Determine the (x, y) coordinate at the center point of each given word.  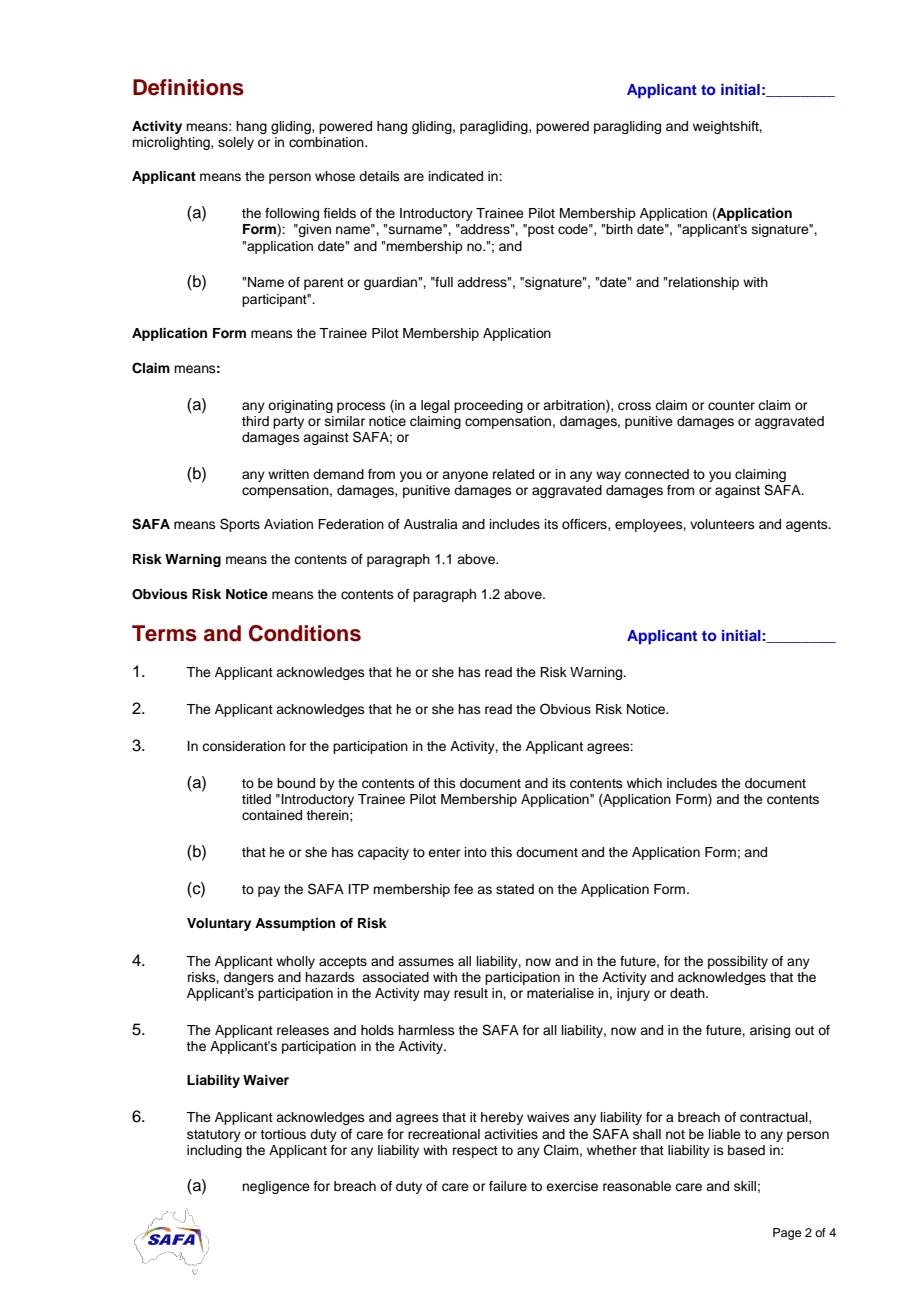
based (746, 1150)
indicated (456, 176)
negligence (276, 1187)
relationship (704, 283)
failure (508, 1186)
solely (236, 143)
